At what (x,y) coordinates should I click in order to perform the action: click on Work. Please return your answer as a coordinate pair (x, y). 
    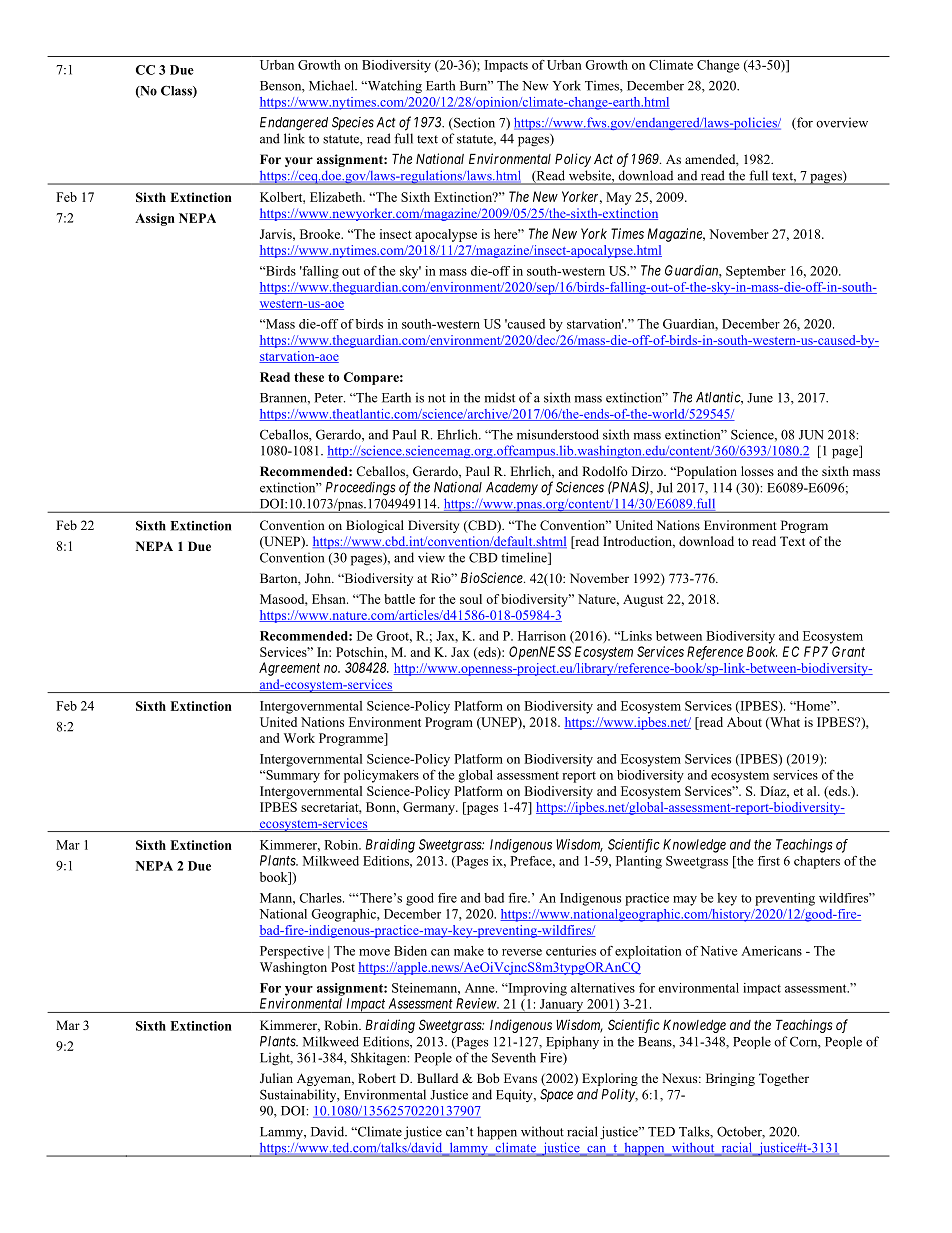
    Looking at the image, I should click on (299, 738).
